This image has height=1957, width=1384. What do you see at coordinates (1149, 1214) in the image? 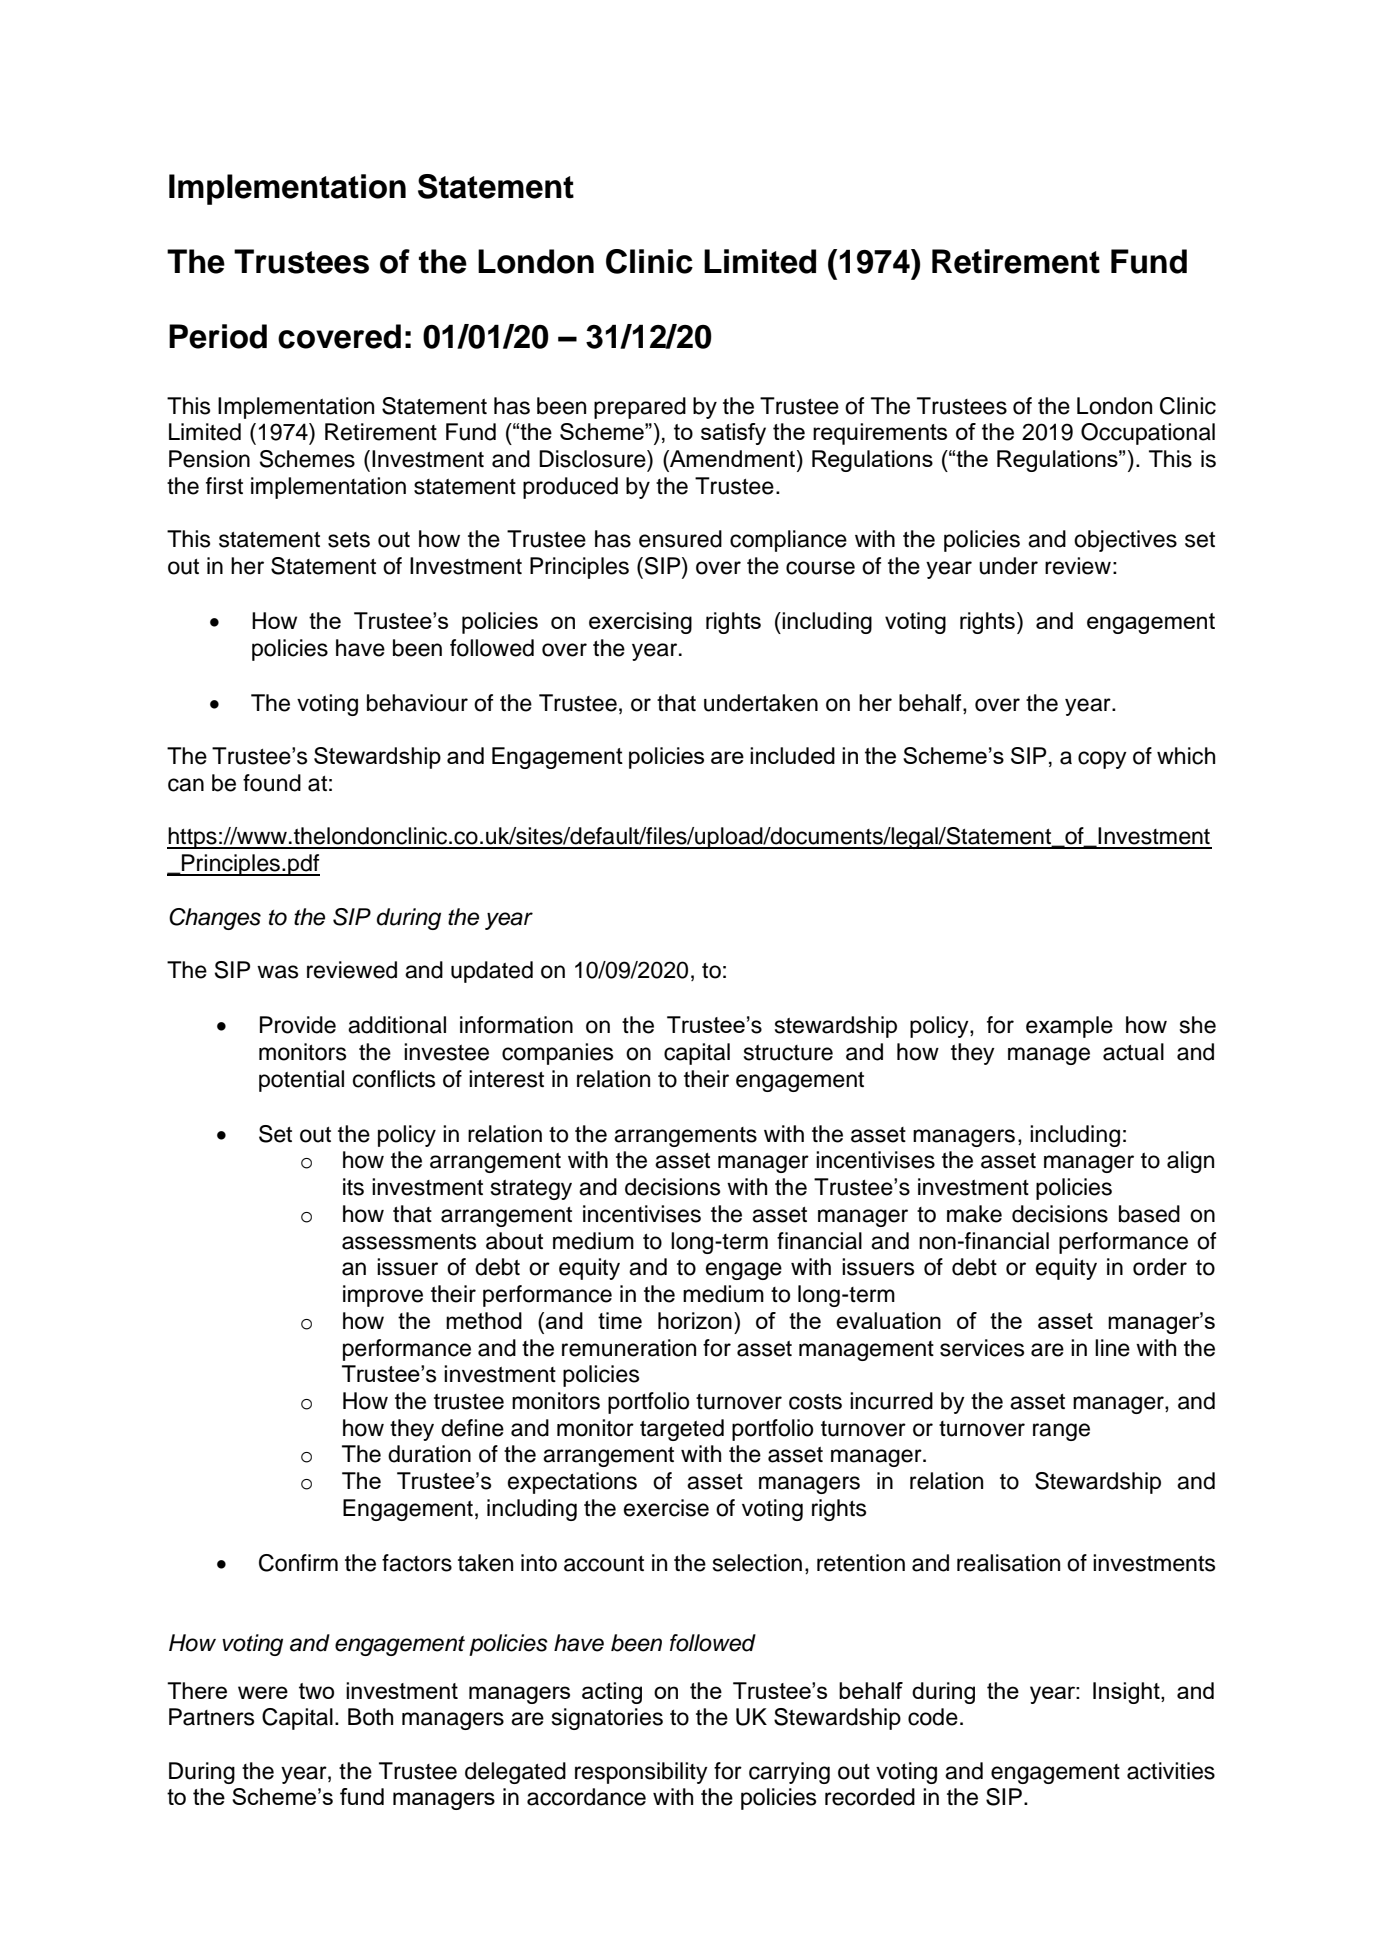
I see `based` at bounding box center [1149, 1214].
